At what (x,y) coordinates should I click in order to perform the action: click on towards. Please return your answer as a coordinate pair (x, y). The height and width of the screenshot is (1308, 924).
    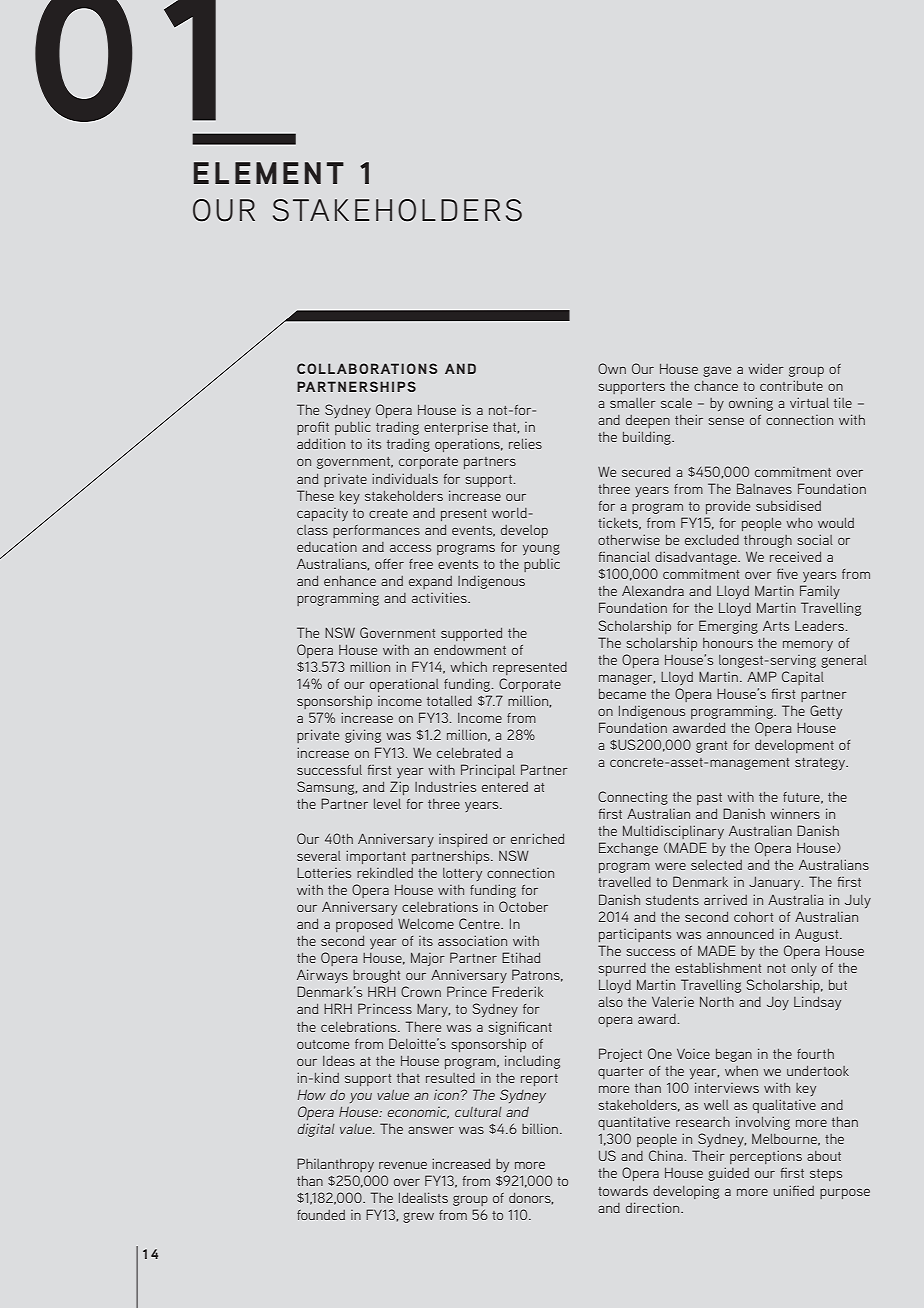
    Looking at the image, I should click on (623, 1191).
